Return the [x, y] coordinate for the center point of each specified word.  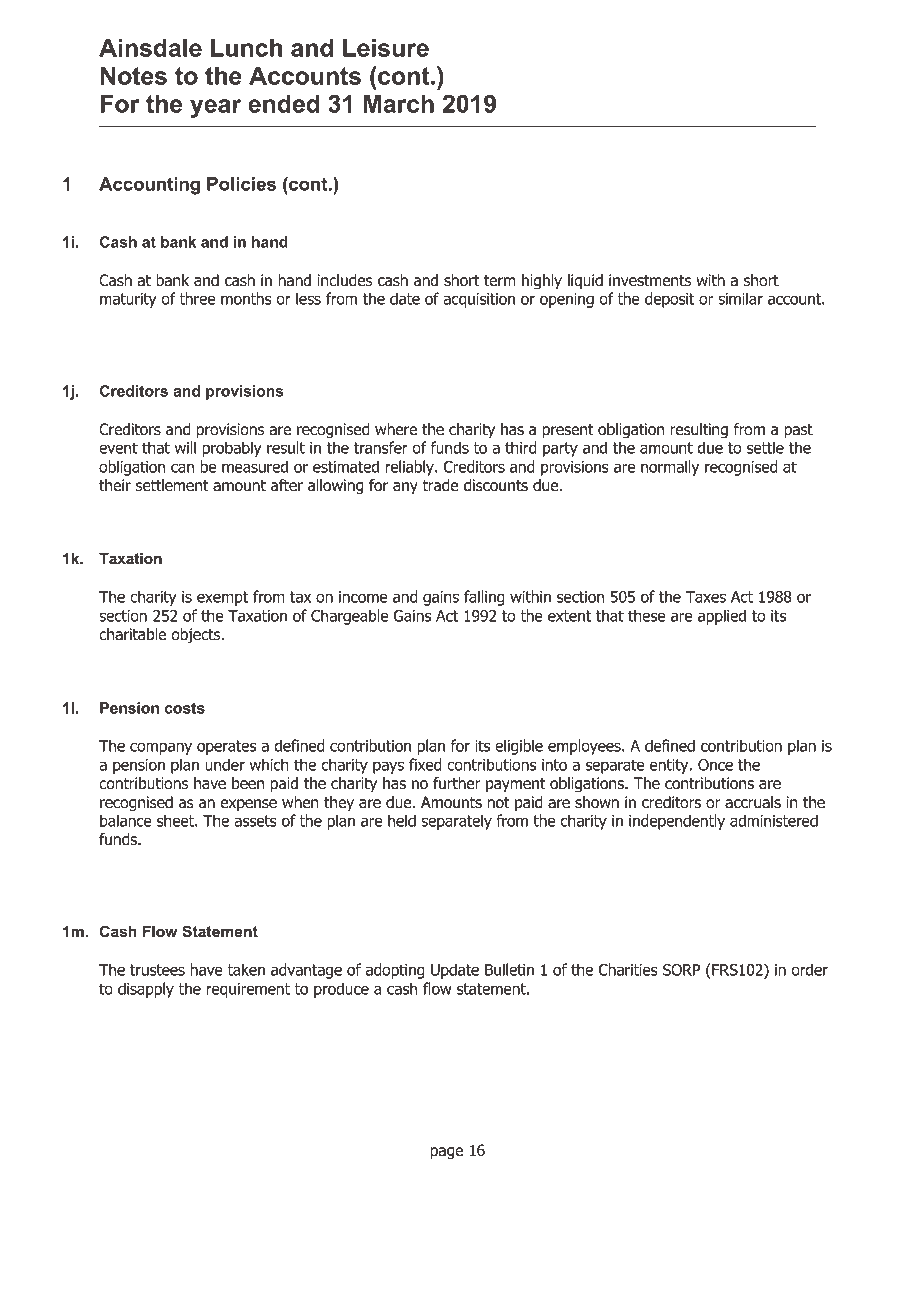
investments [650, 280]
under [225, 764]
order [809, 969]
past [798, 431]
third [520, 447]
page [447, 1153]
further [457, 783]
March [399, 103]
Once [715, 765]
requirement [248, 990]
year [215, 108]
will [185, 447]
